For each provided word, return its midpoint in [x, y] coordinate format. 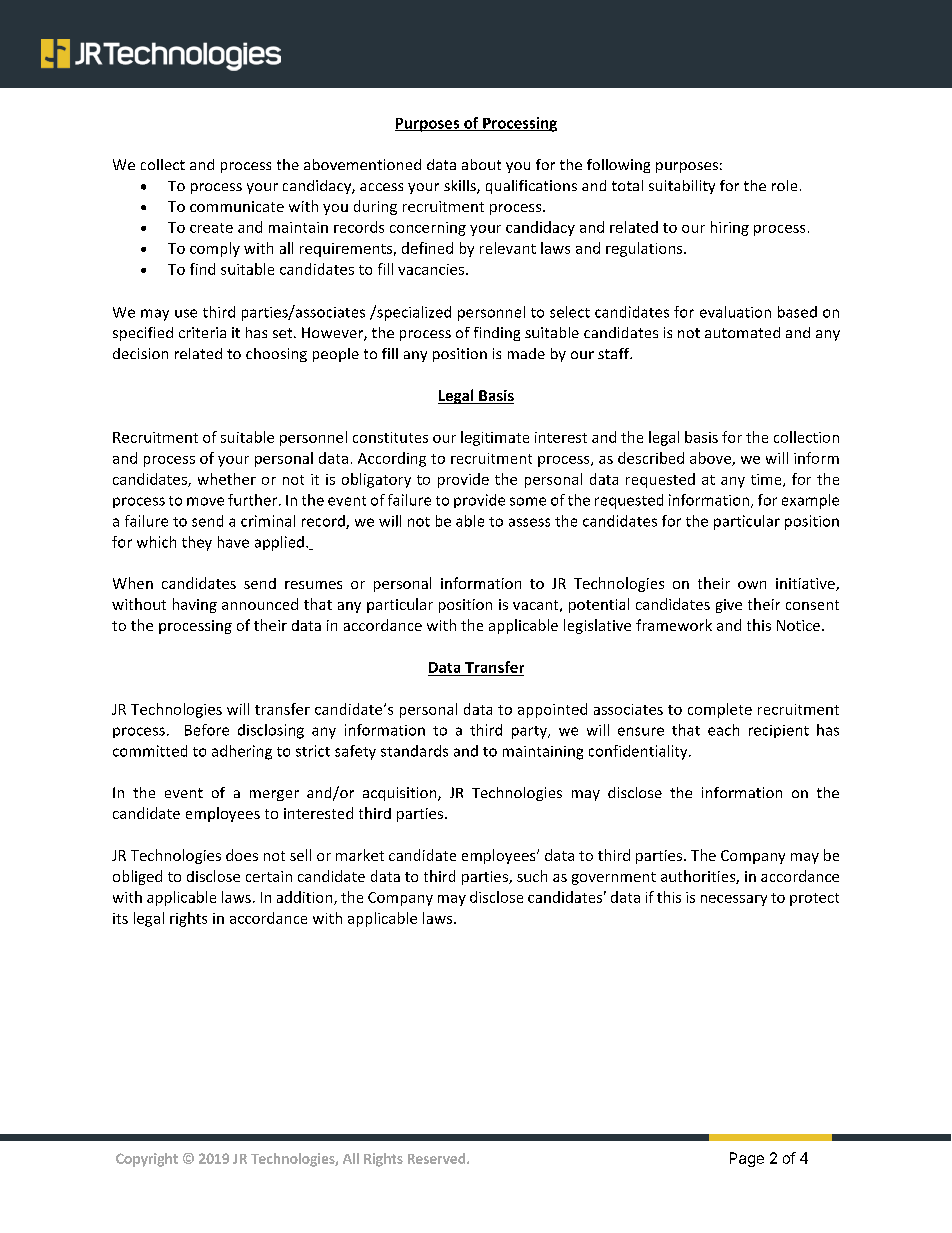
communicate [237, 206]
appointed [552, 710]
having [195, 605]
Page [747, 1159]
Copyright [147, 1160]
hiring [730, 228]
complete [720, 710]
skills [461, 187]
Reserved [436, 1158]
